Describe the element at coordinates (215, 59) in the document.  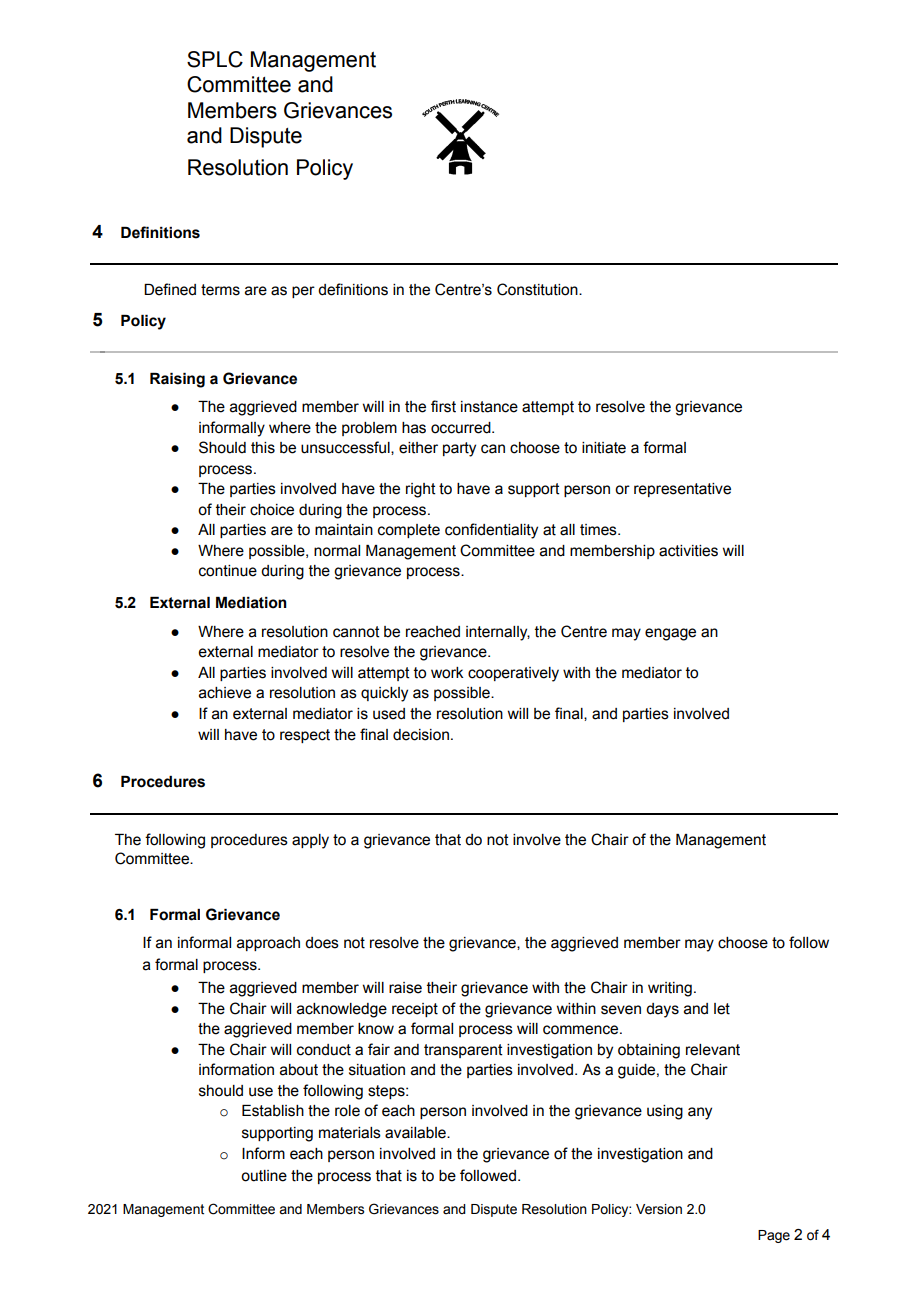
I see `SPLC` at that location.
